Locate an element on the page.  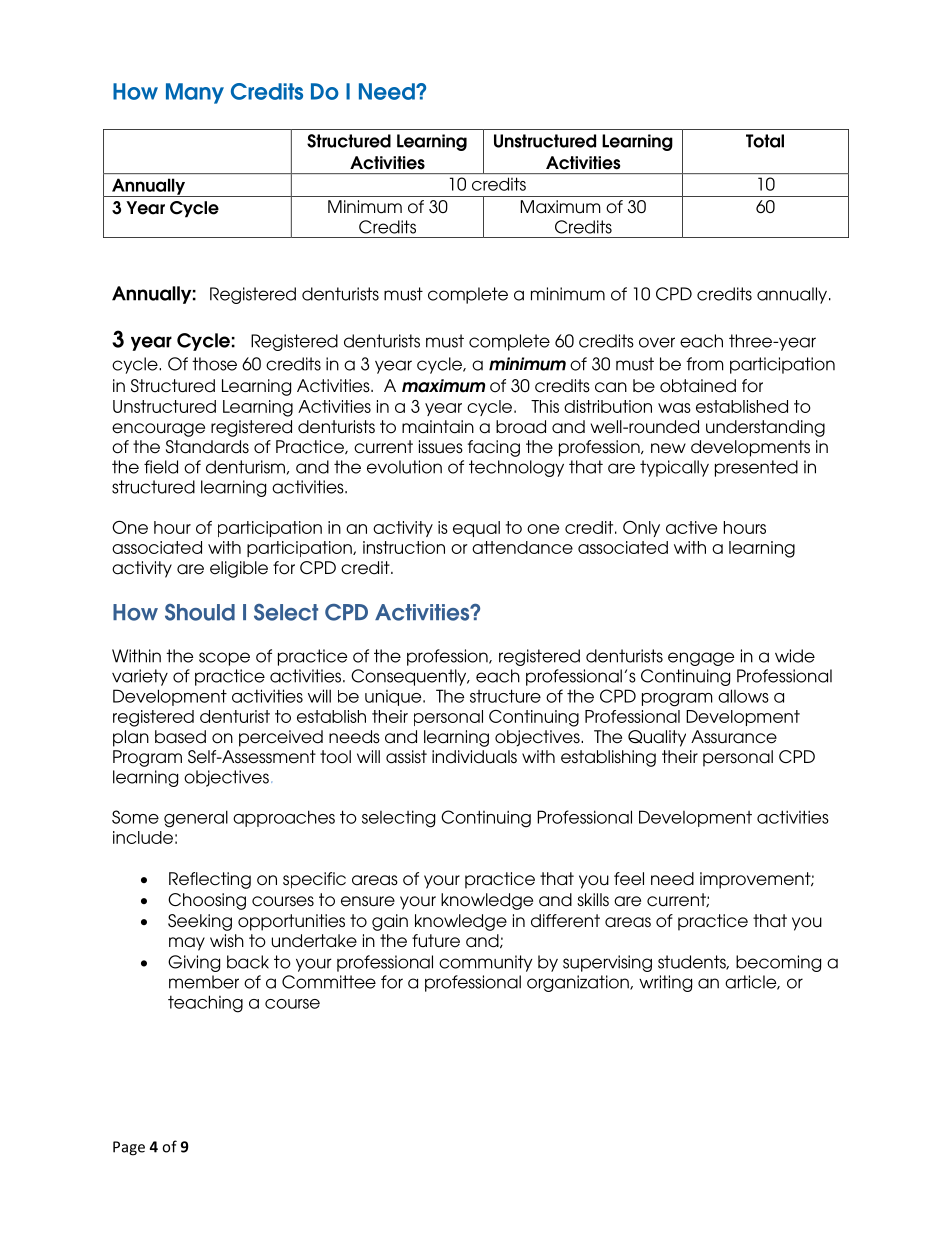
Page is located at coordinates (129, 1148).
